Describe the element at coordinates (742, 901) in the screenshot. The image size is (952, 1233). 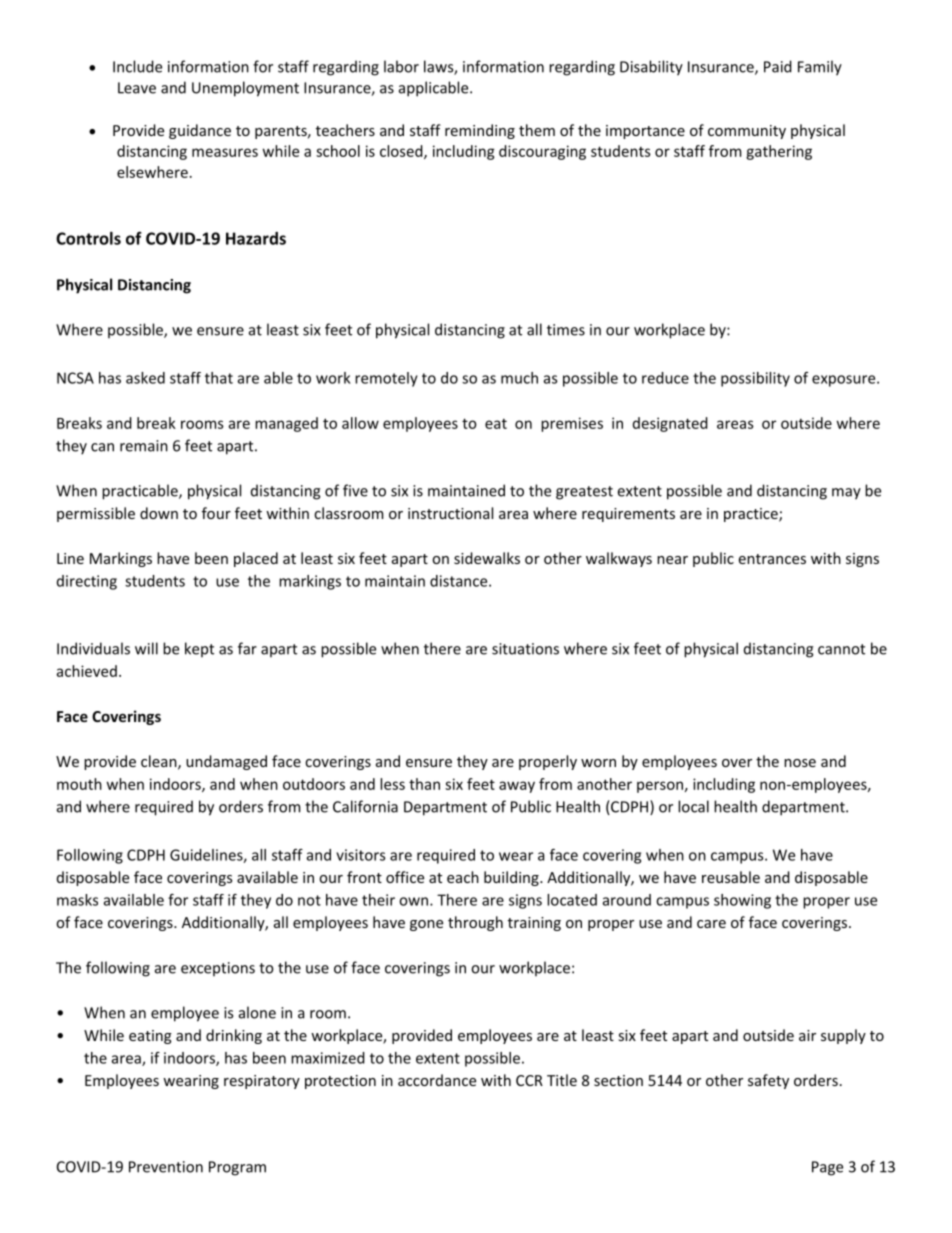
I see `showing` at that location.
